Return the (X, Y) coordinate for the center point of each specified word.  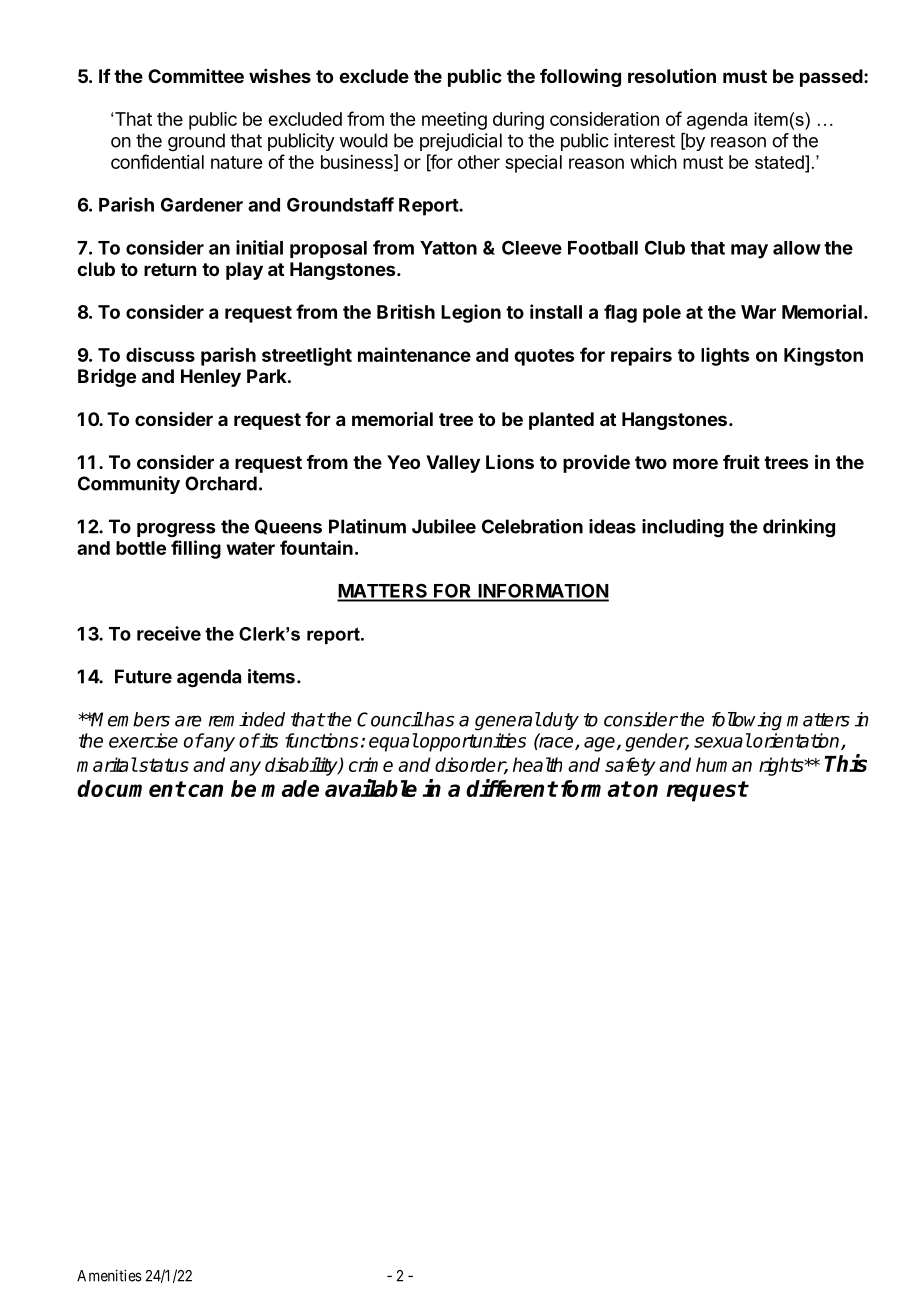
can (205, 790)
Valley (453, 464)
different (511, 788)
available (371, 788)
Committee (196, 76)
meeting (454, 121)
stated (780, 162)
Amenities (109, 1275)
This (846, 763)
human (724, 764)
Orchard (221, 483)
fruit (741, 461)
